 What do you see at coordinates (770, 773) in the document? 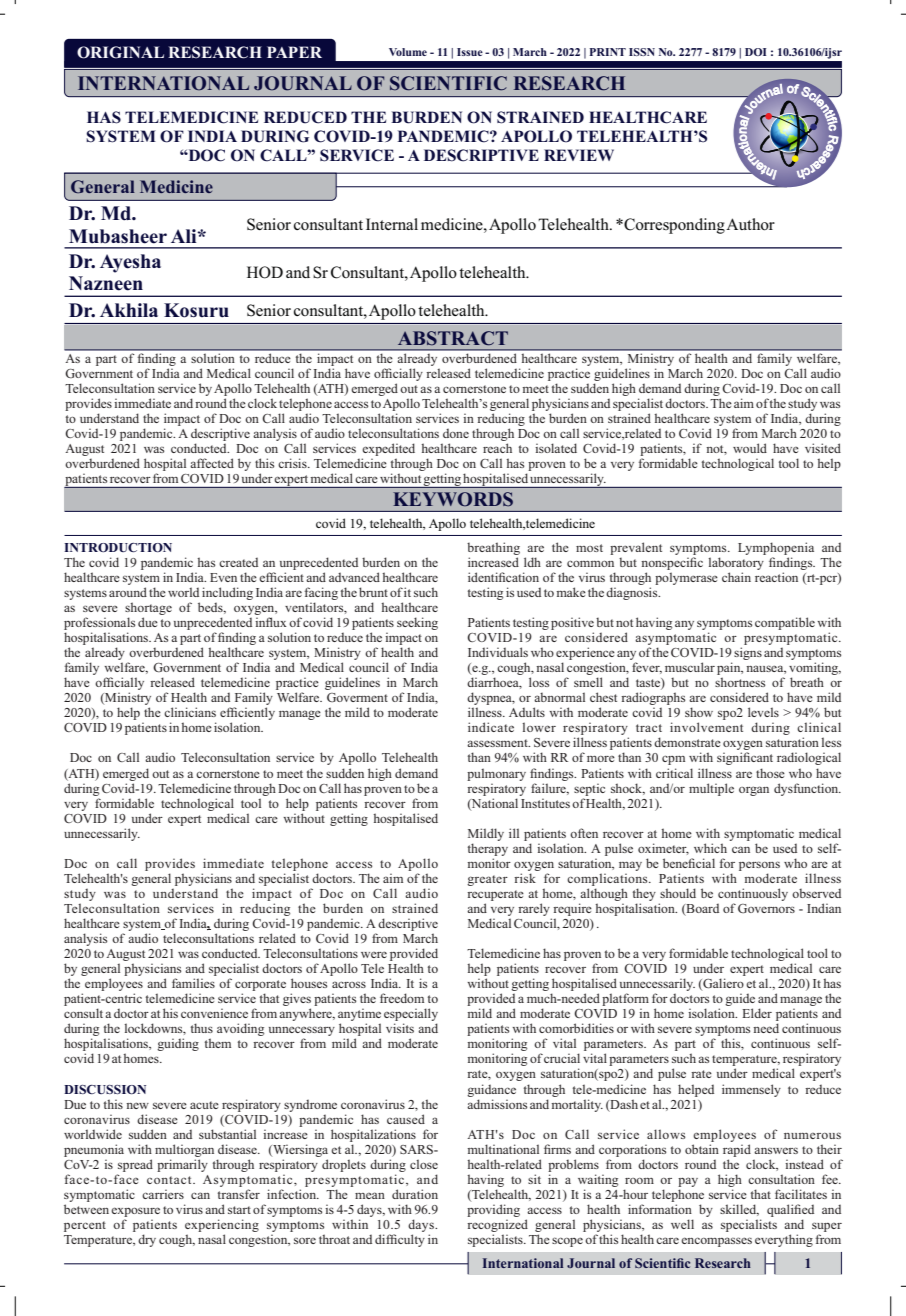
I see `those` at bounding box center [770, 773].
